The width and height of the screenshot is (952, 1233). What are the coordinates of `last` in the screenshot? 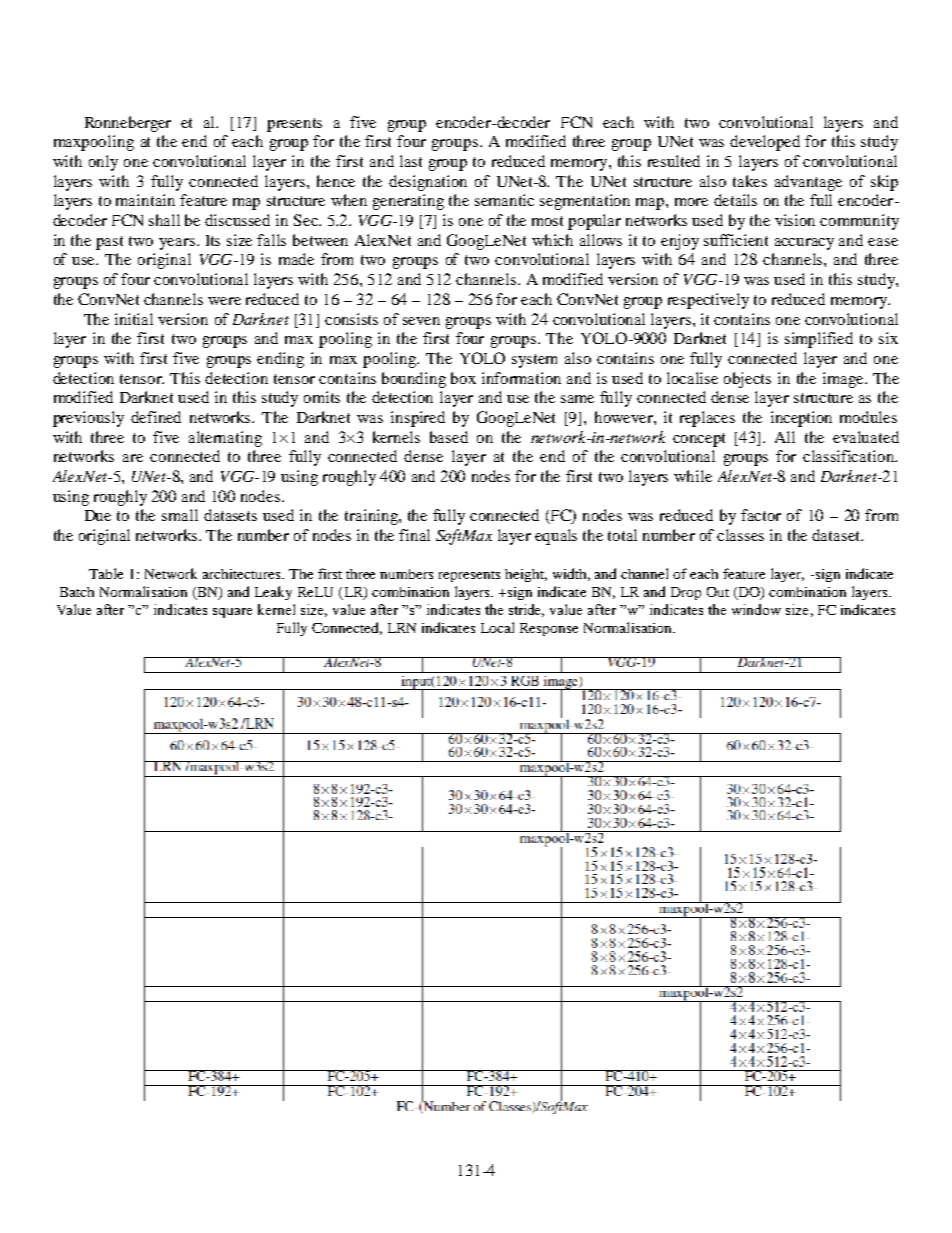 It's located at (411, 161).
